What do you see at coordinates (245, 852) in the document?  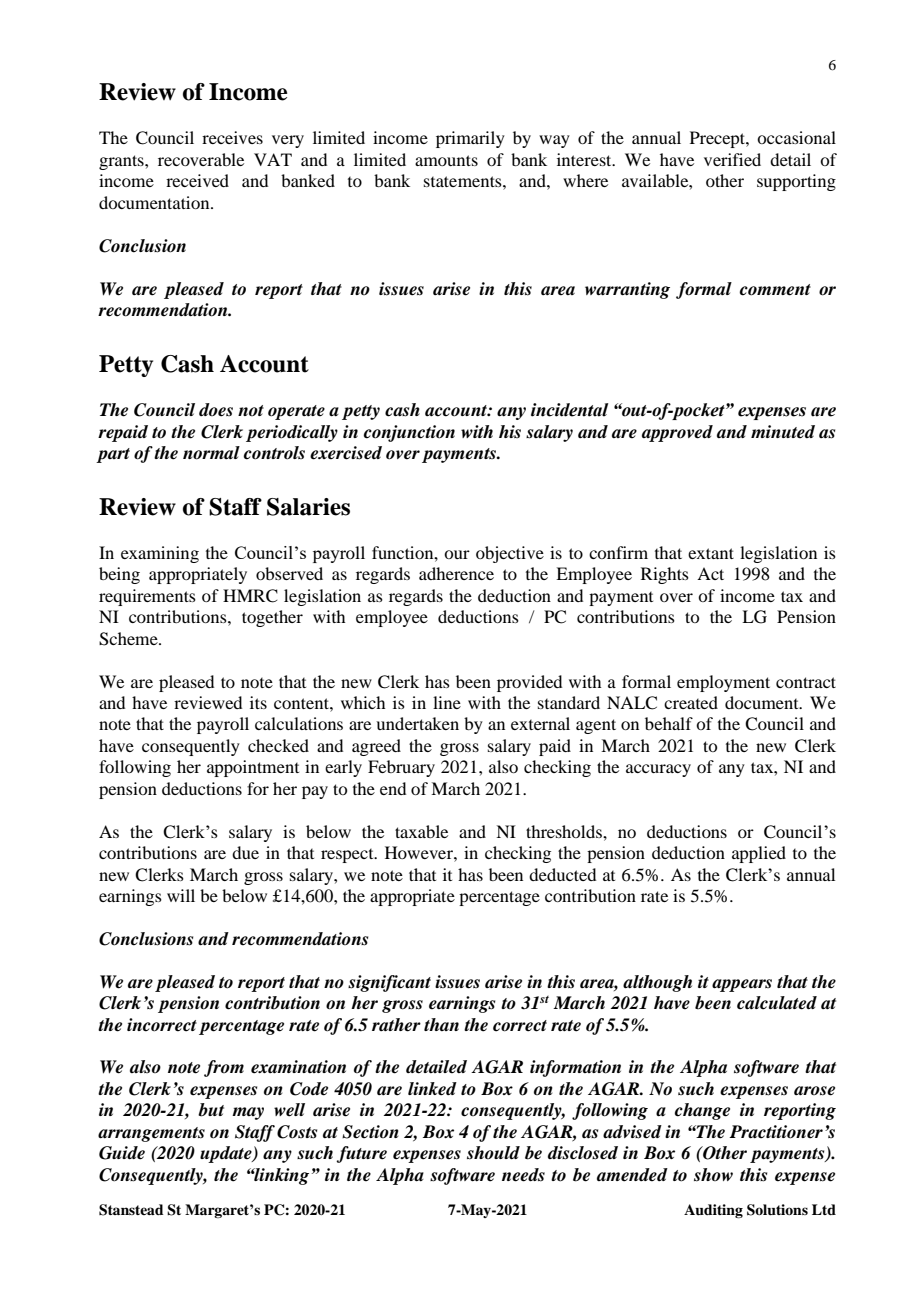 I see `due` at bounding box center [245, 852].
